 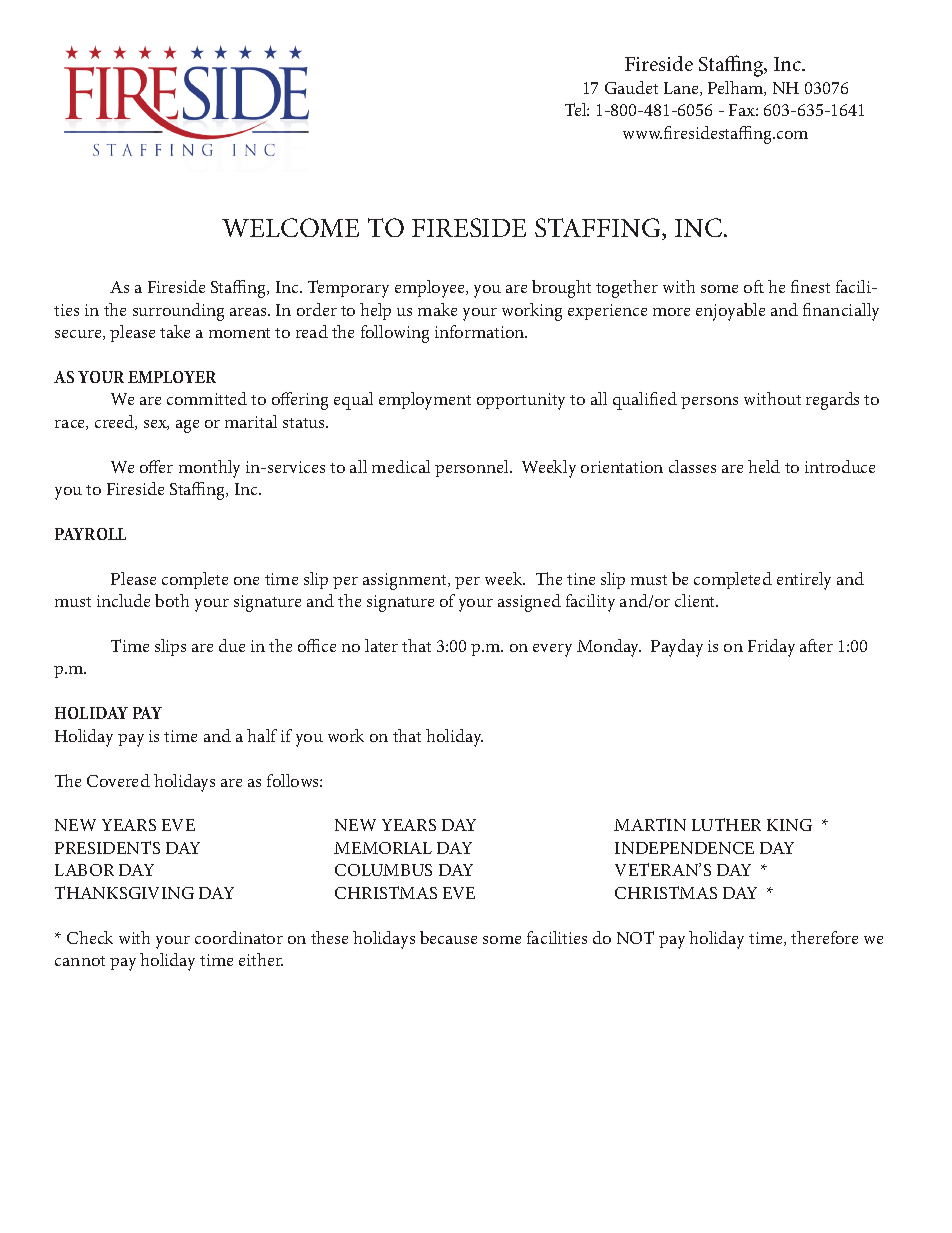 What do you see at coordinates (232, 645) in the screenshot?
I see `due` at bounding box center [232, 645].
